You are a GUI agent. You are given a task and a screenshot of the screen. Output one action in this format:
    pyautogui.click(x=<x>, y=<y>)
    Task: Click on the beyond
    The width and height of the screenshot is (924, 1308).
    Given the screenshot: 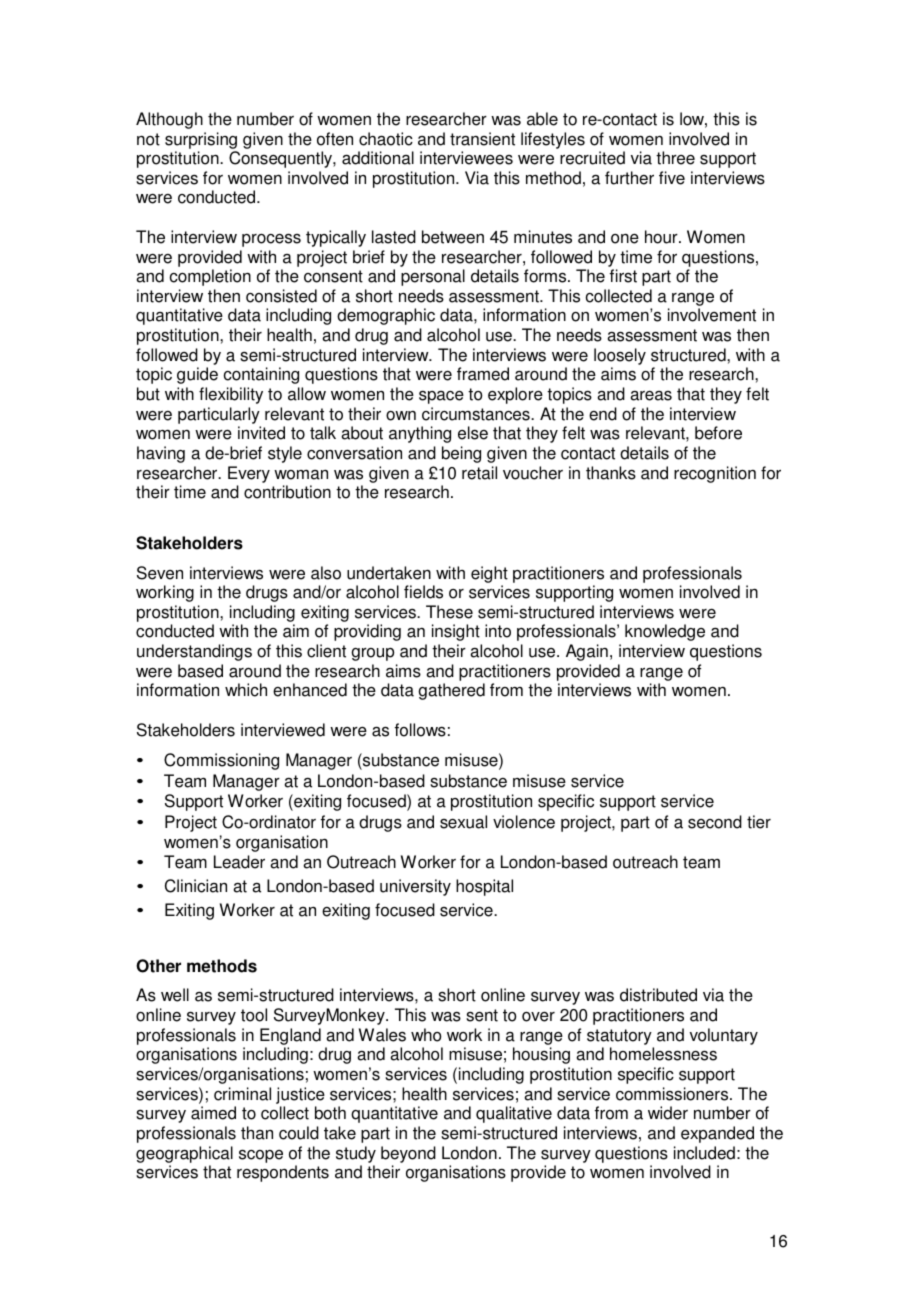 What is the action you would take?
    pyautogui.click(x=408, y=1154)
